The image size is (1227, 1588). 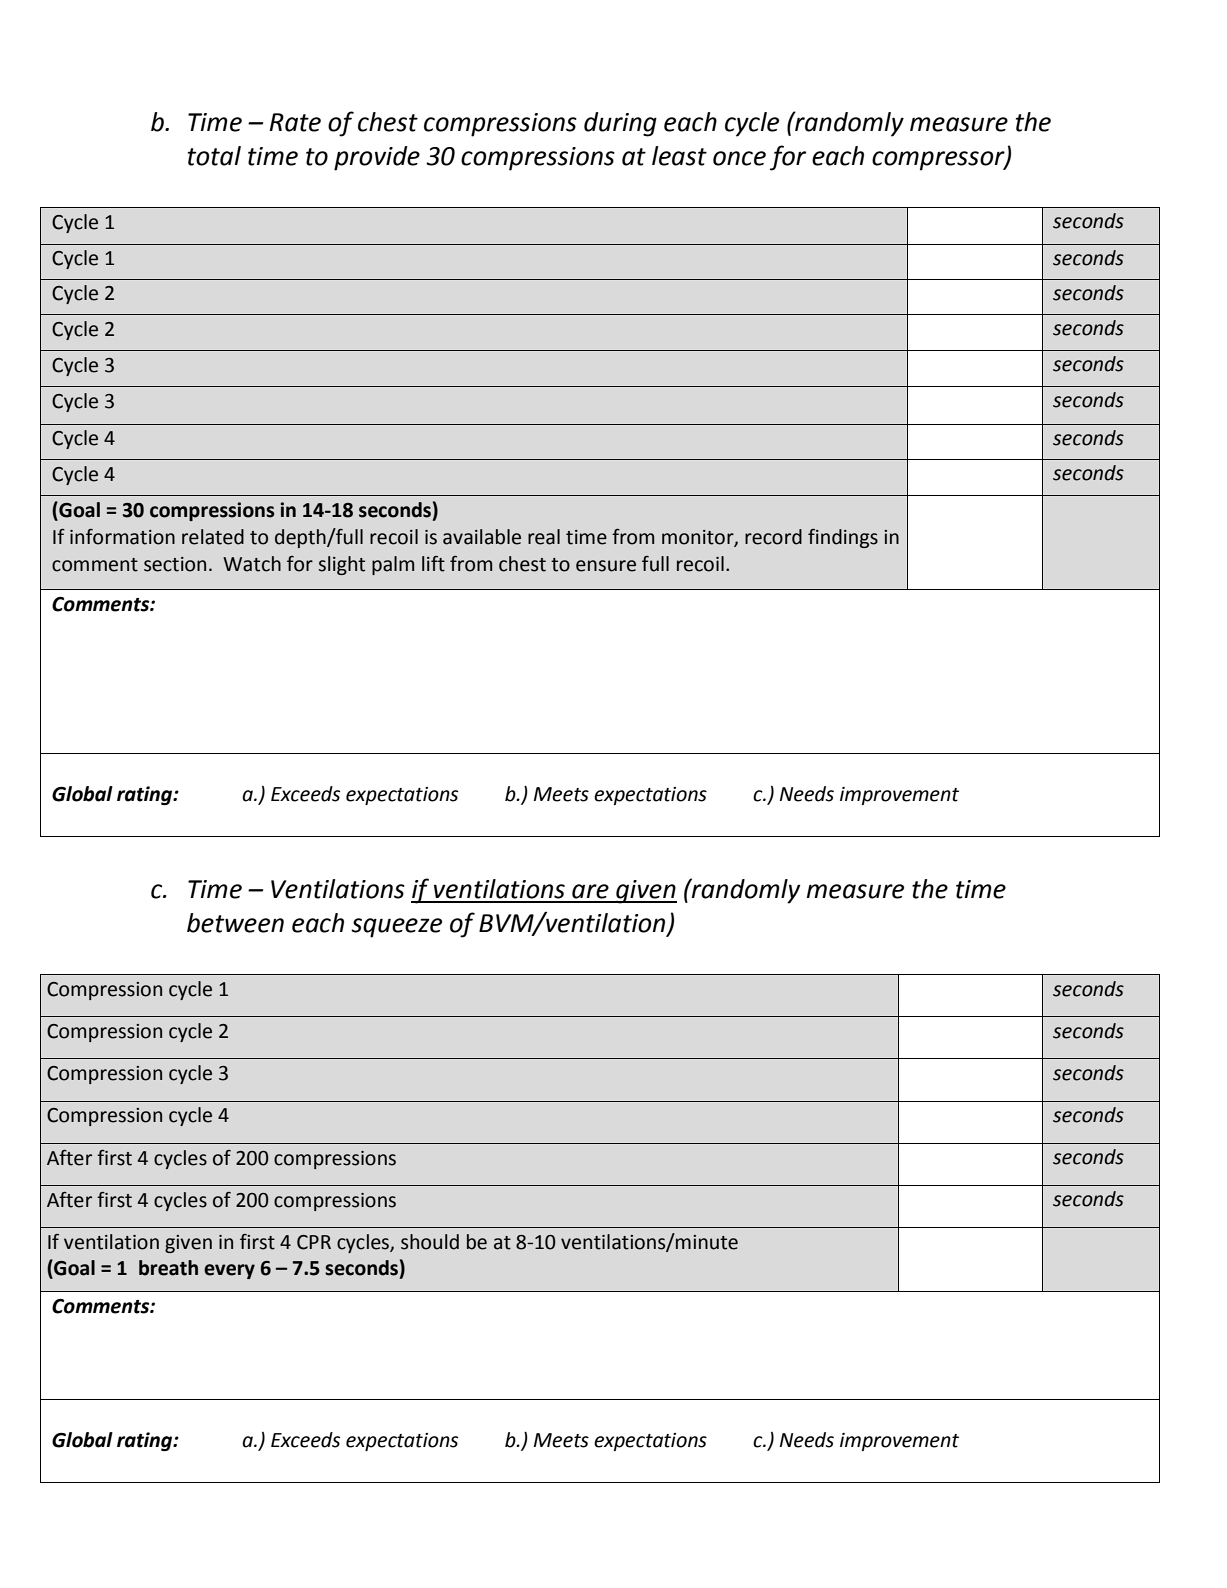 I want to click on available, so click(x=482, y=537).
